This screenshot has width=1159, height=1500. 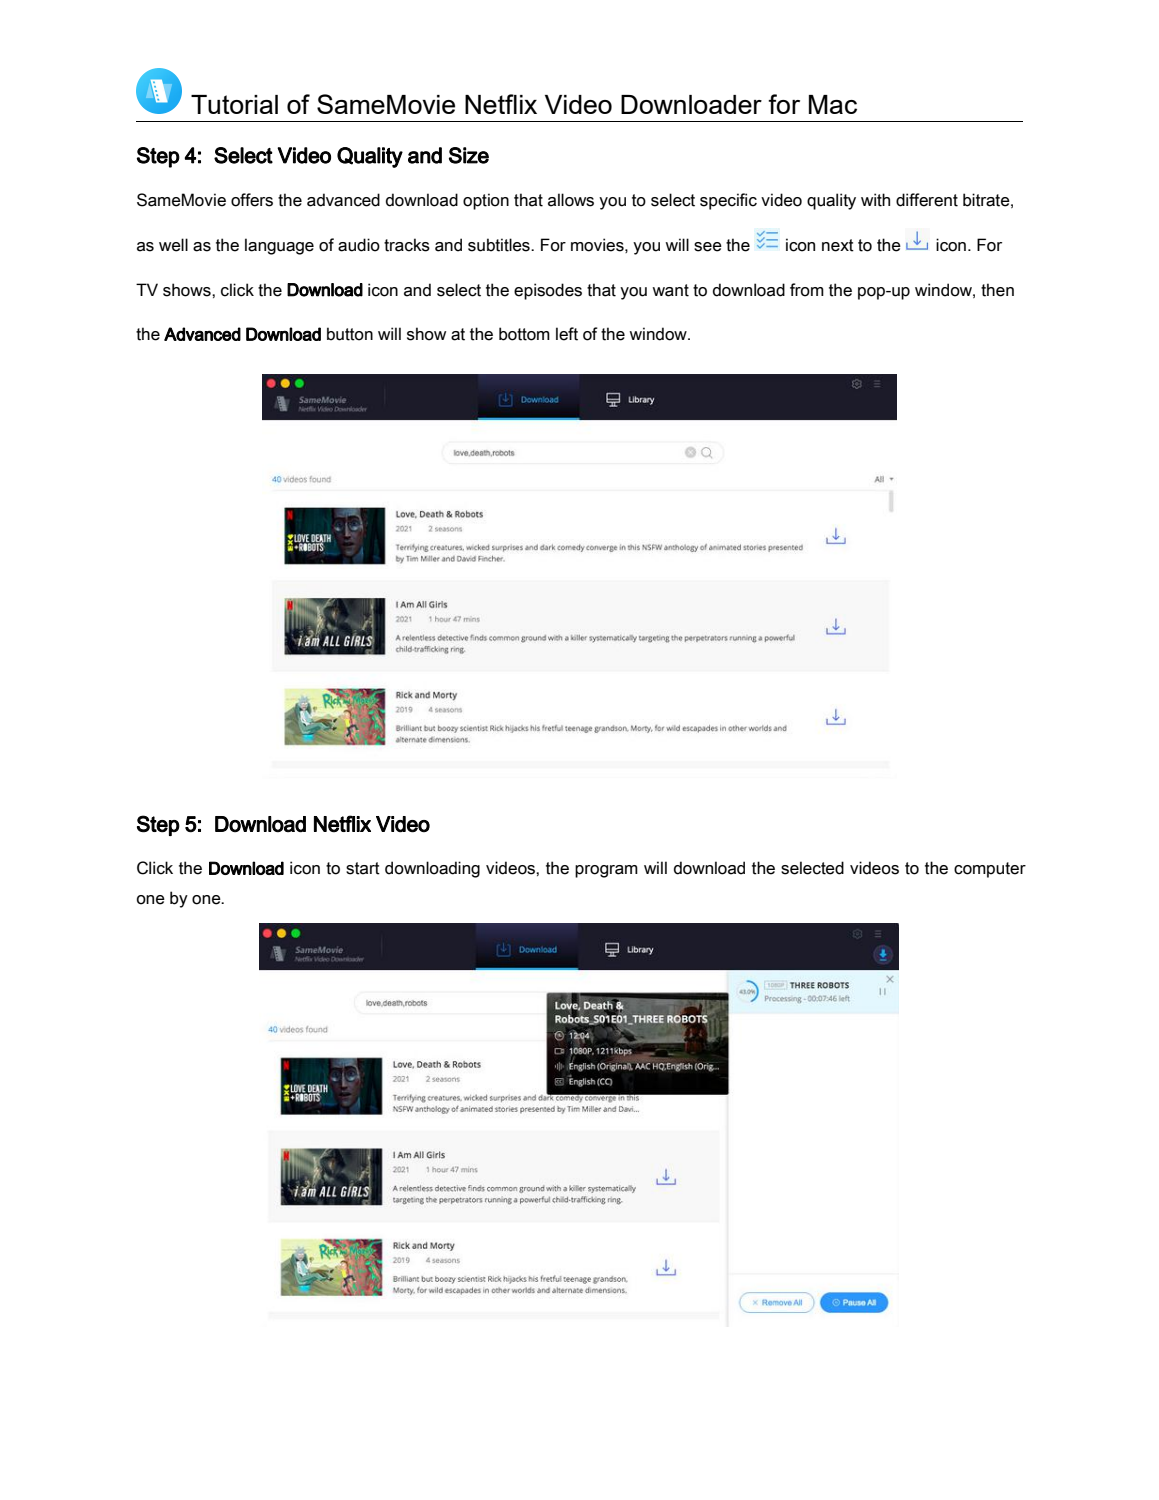 I want to click on want, so click(x=671, y=290).
